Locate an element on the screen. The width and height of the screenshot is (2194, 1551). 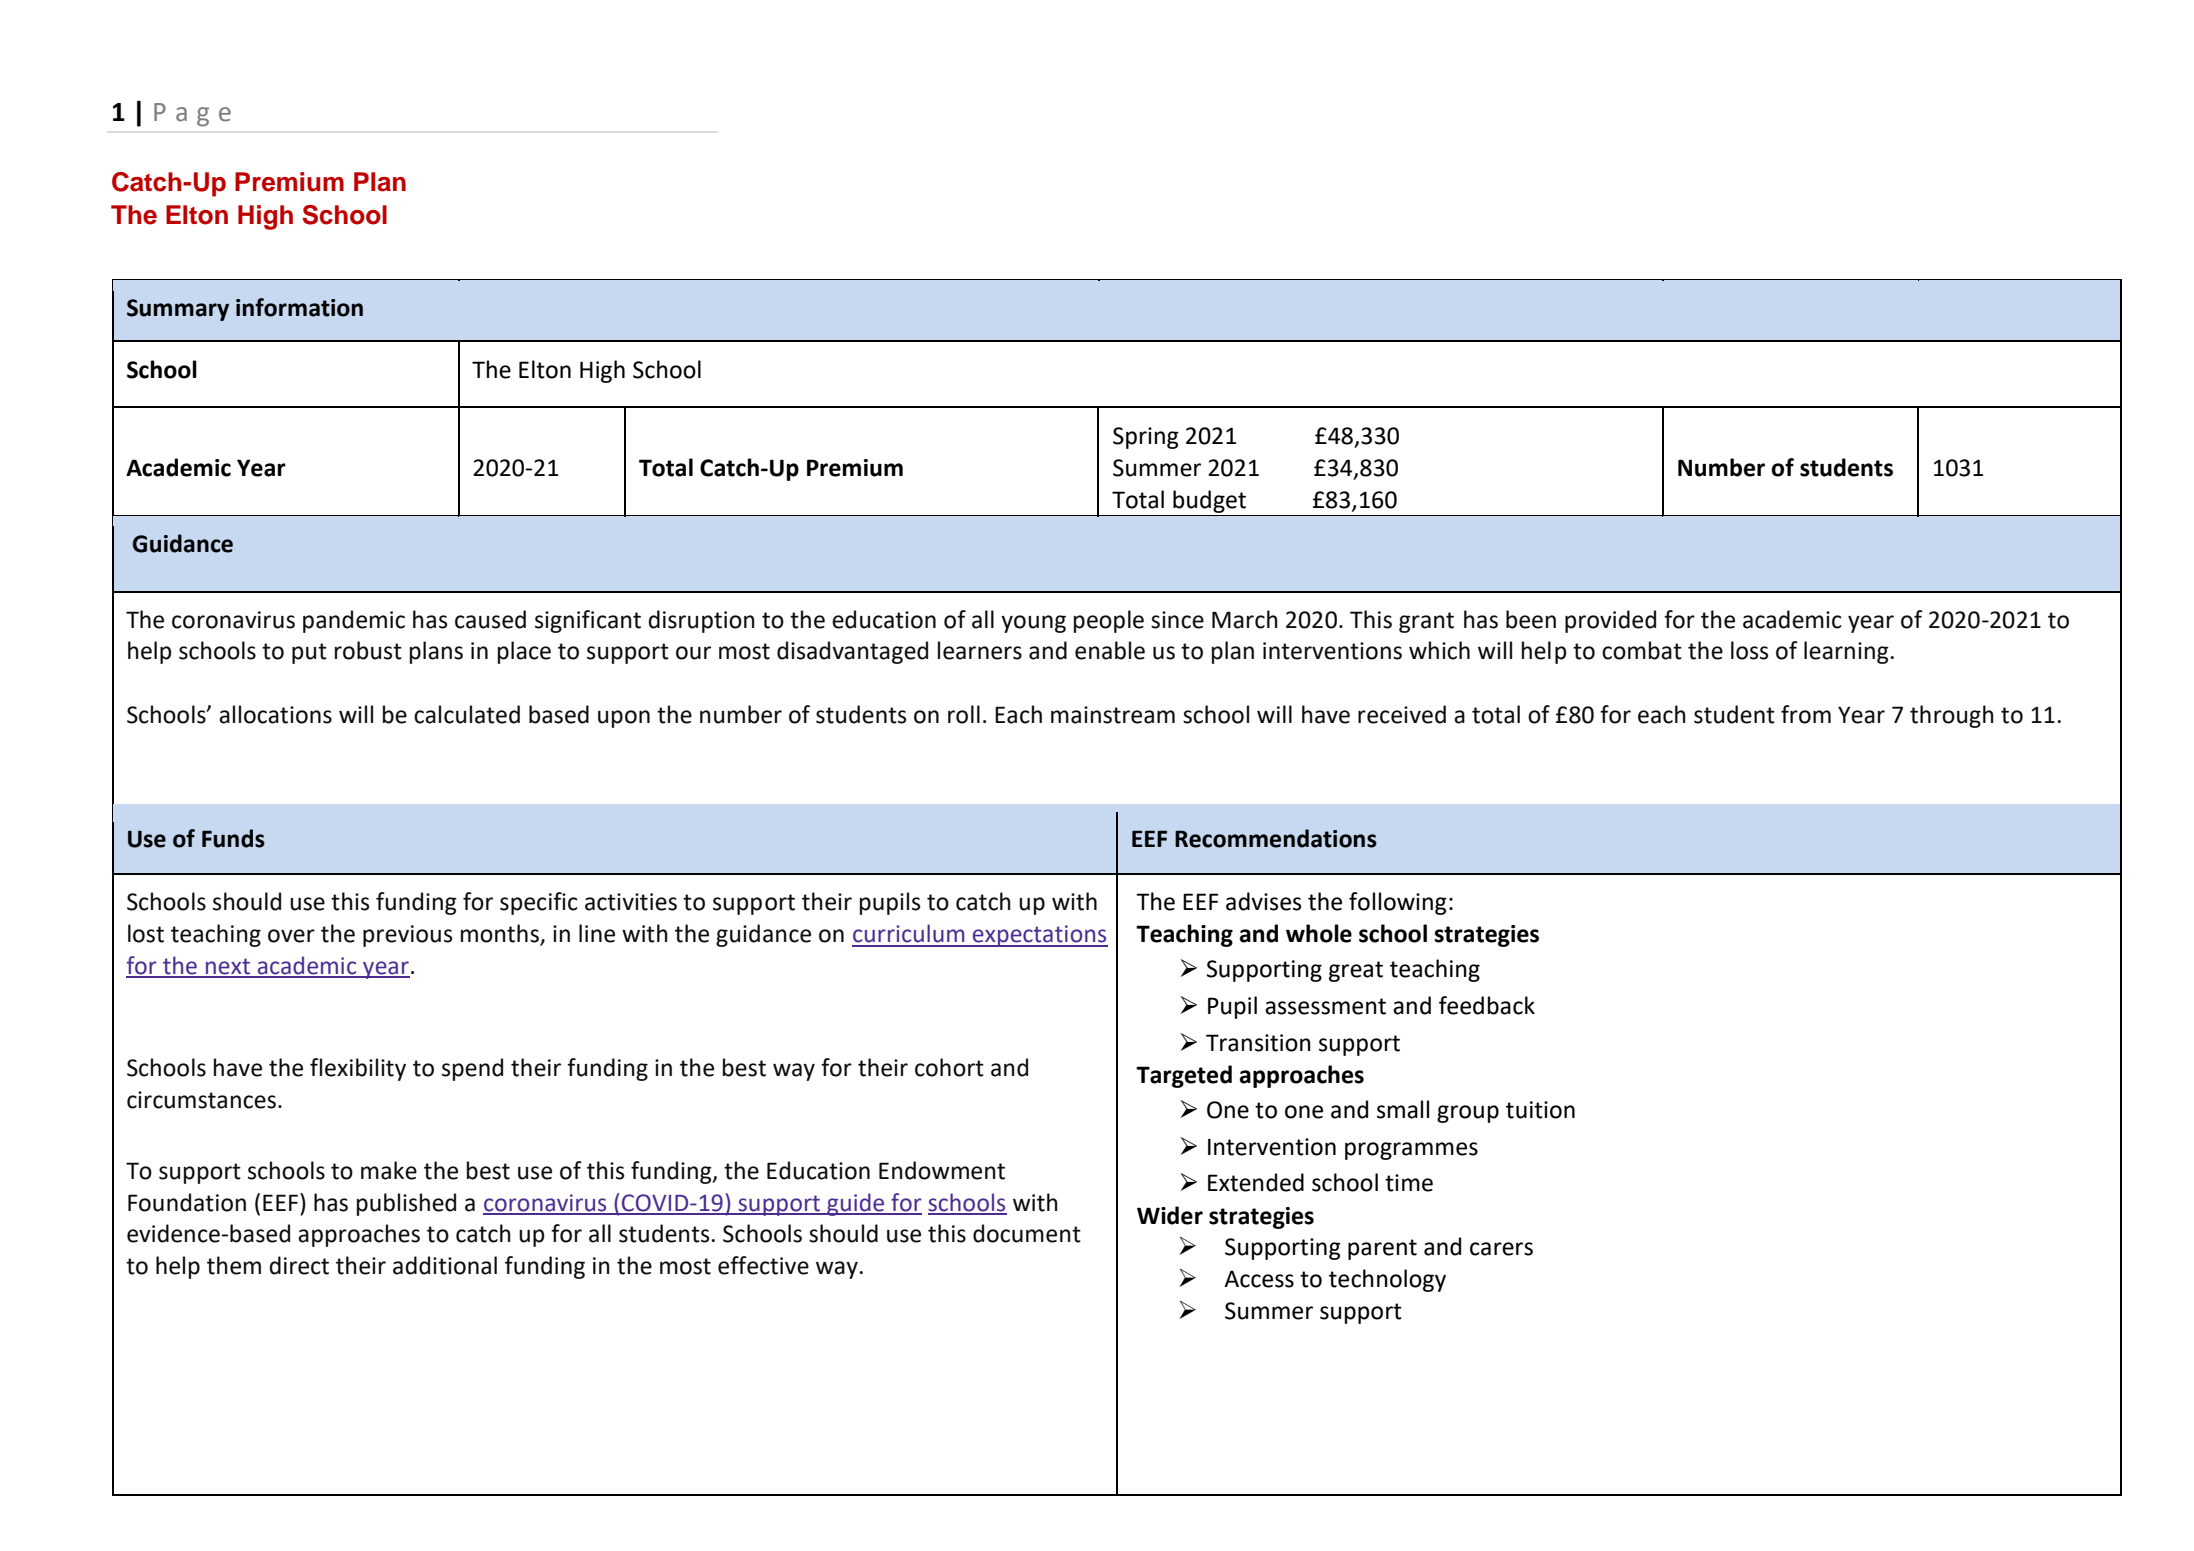
feedback is located at coordinates (1487, 1005).
